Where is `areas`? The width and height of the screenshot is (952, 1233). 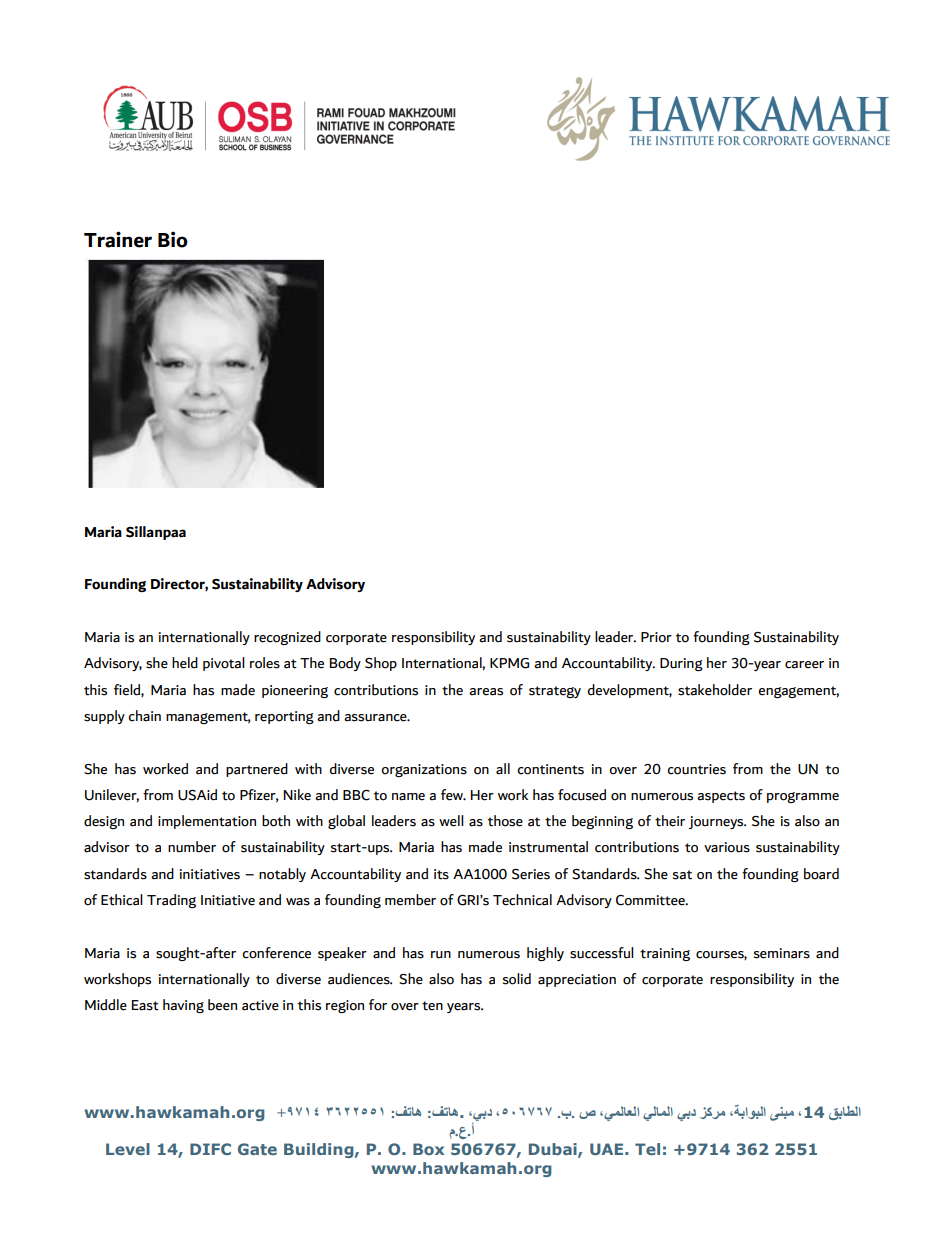
areas is located at coordinates (486, 692).
